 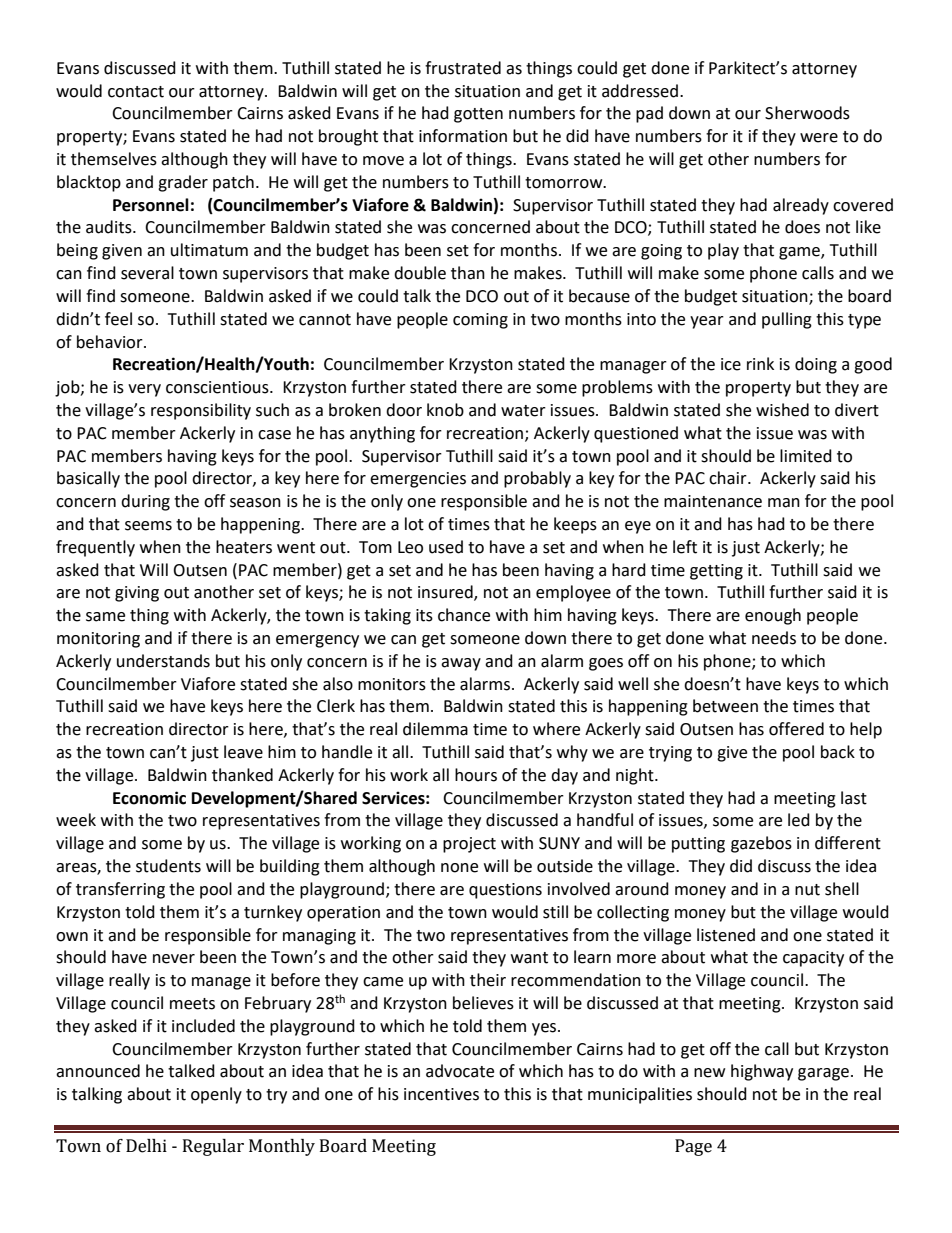 What do you see at coordinates (136, 92) in the screenshot?
I see `contact` at bounding box center [136, 92].
